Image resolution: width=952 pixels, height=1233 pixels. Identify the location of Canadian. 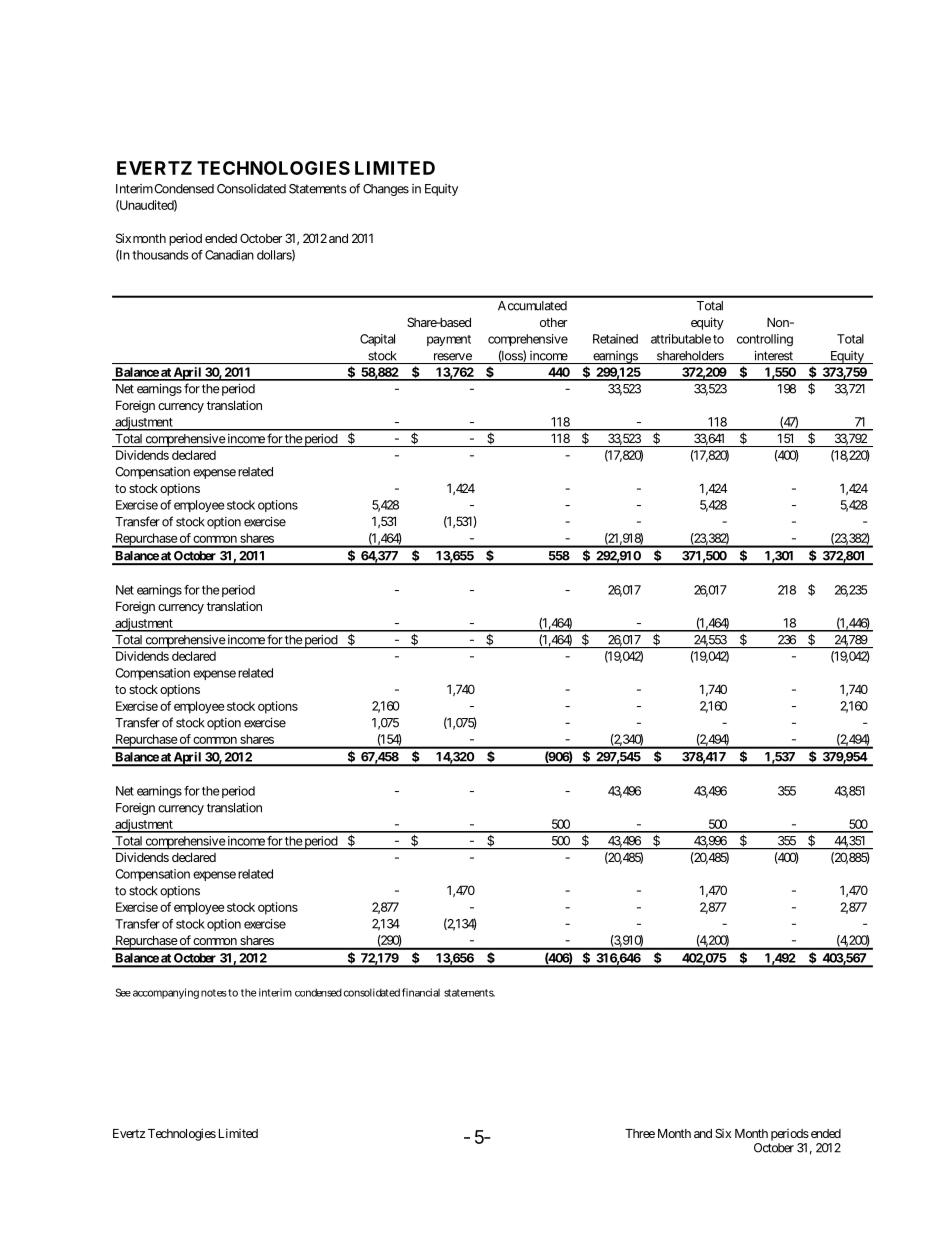
(229, 255).
